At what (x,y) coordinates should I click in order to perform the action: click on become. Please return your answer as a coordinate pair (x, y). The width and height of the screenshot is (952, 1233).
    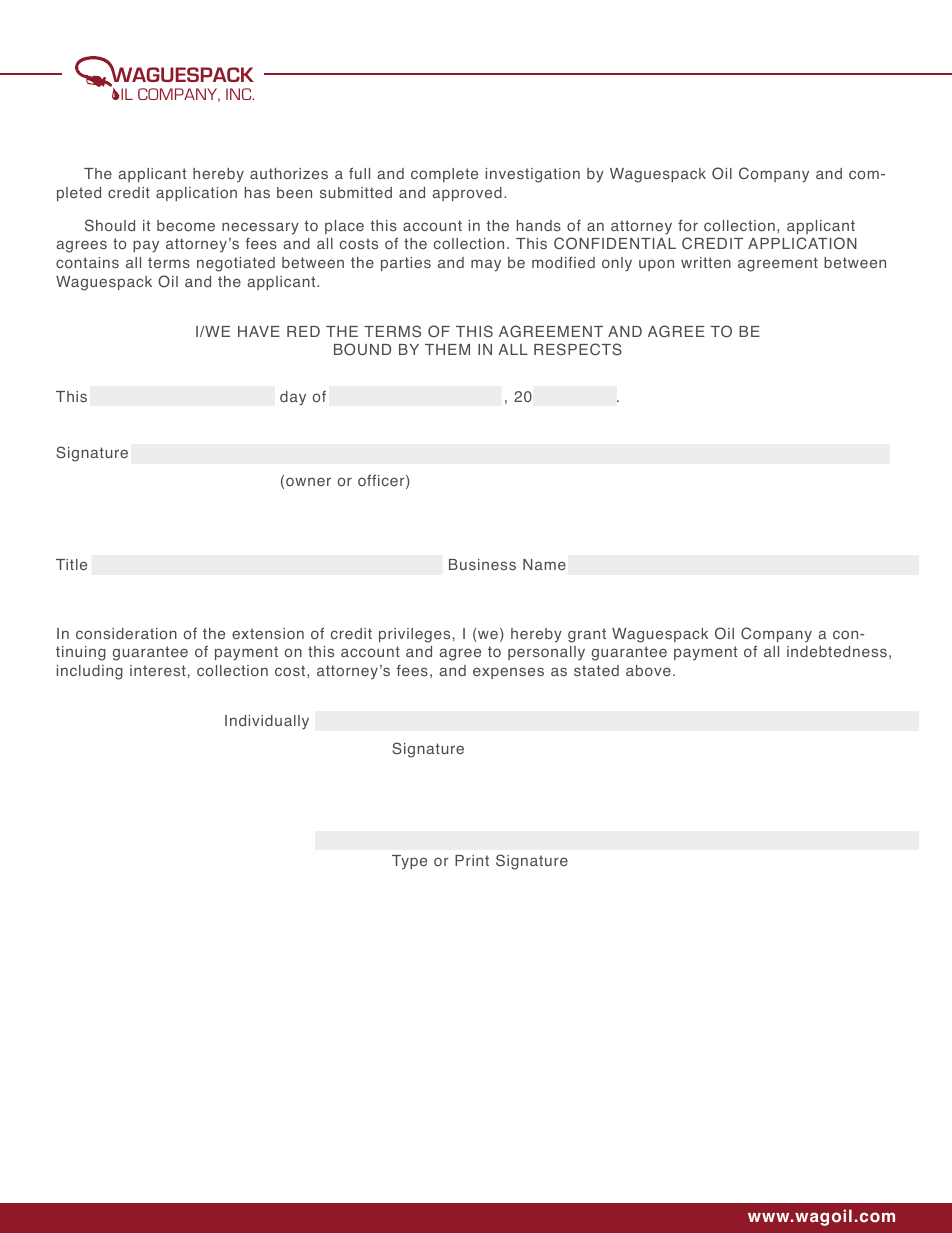
    Looking at the image, I should click on (186, 225).
